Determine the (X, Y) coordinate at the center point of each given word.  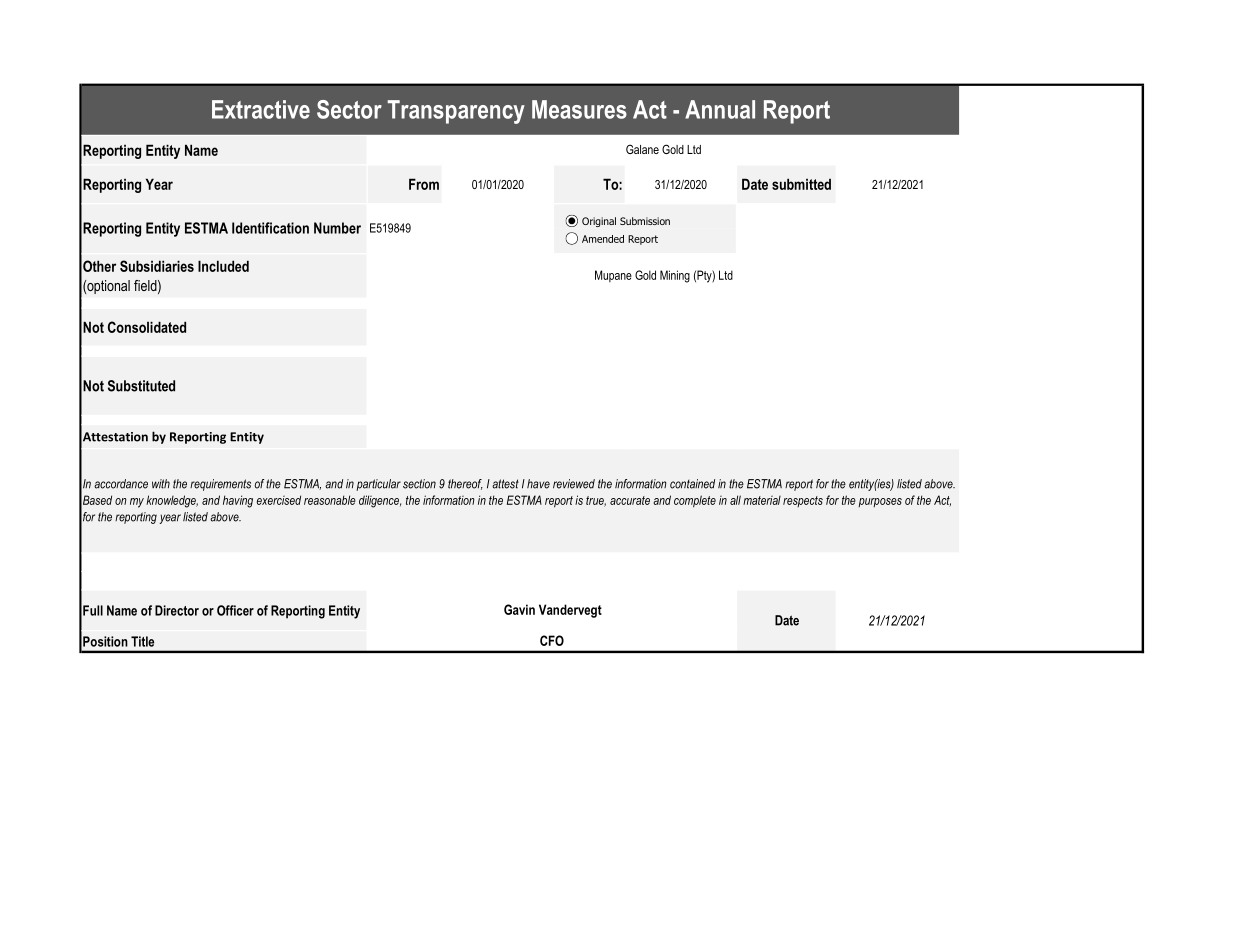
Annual (720, 109)
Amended (603, 239)
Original (599, 222)
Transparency (456, 112)
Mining (675, 276)
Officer (235, 610)
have (538, 484)
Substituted (141, 386)
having (238, 501)
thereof (465, 484)
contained (692, 484)
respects (803, 501)
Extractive (261, 109)
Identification (270, 228)
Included (223, 266)
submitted (801, 184)
